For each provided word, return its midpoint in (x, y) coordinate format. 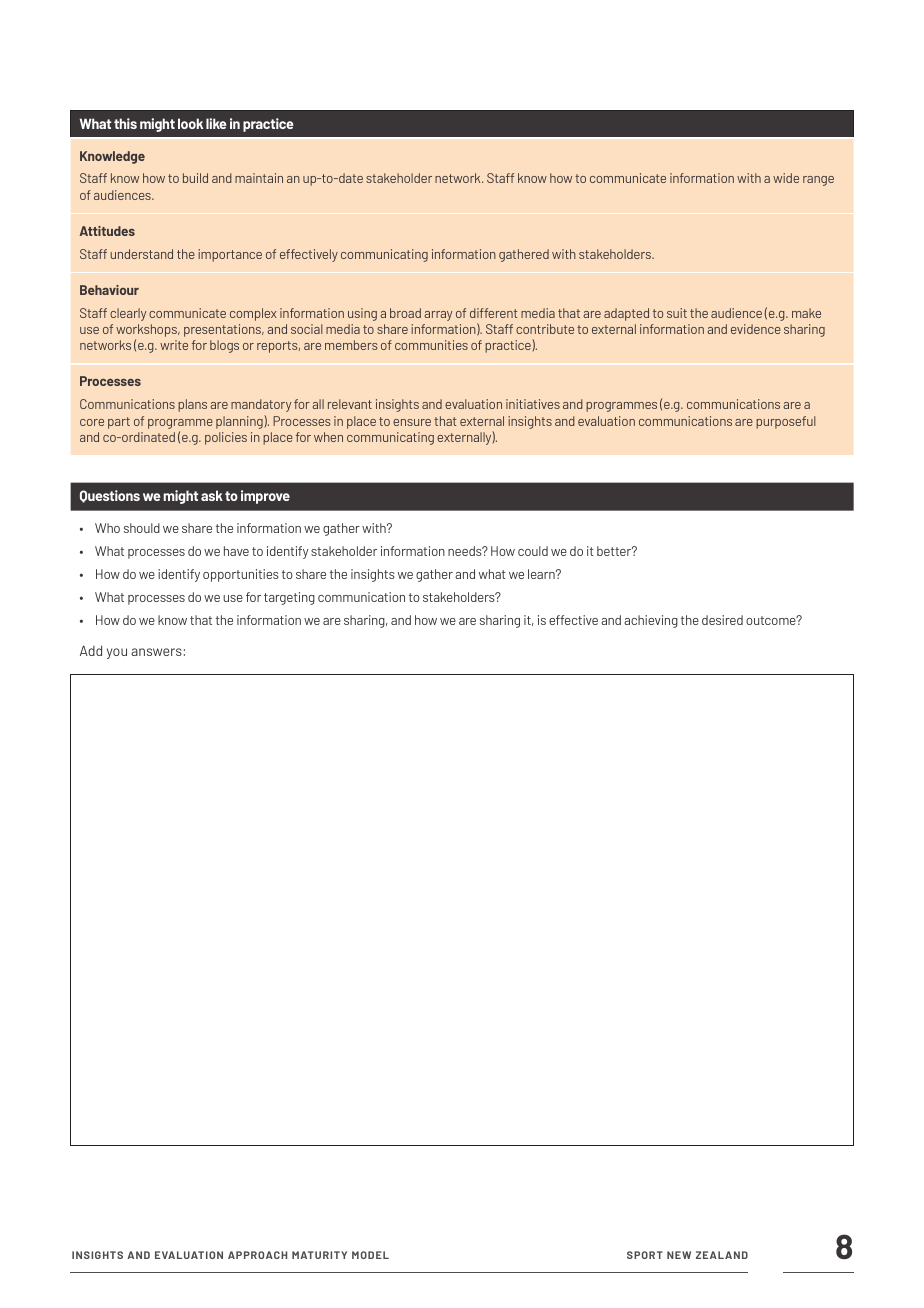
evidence (756, 329)
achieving (651, 621)
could (533, 551)
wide (786, 178)
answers (156, 652)
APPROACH (257, 1255)
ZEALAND (722, 1255)
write (174, 345)
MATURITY (319, 1255)
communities (431, 345)
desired (722, 620)
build (195, 178)
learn (542, 574)
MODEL (370, 1255)
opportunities (241, 575)
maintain (259, 178)
